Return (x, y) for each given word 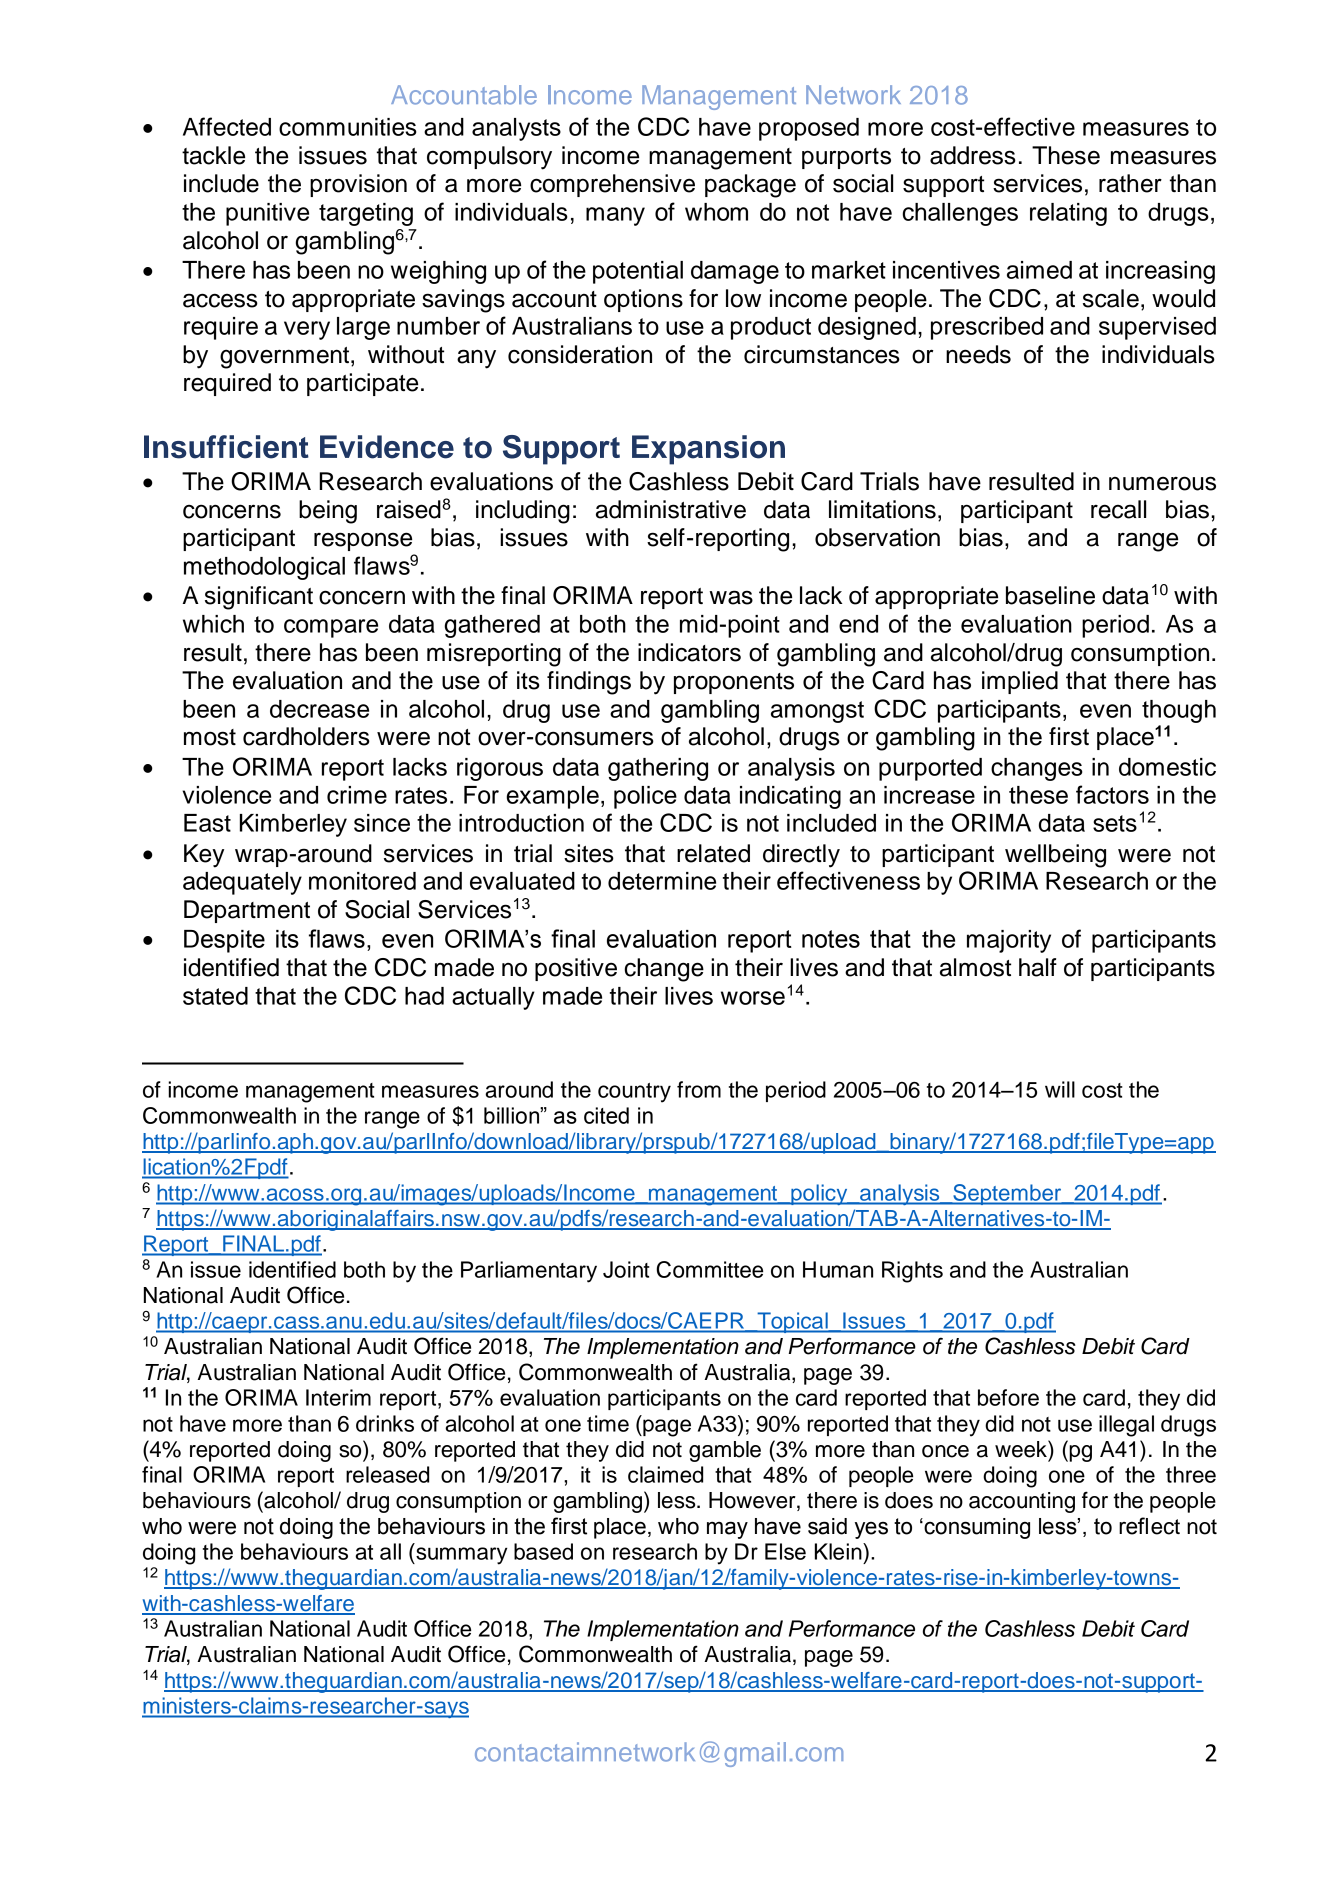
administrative (671, 509)
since (382, 823)
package (750, 186)
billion (512, 1115)
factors (1112, 794)
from (699, 1089)
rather (1130, 183)
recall (1118, 509)
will (1060, 1089)
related (713, 853)
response (363, 541)
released (387, 1474)
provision (358, 185)
